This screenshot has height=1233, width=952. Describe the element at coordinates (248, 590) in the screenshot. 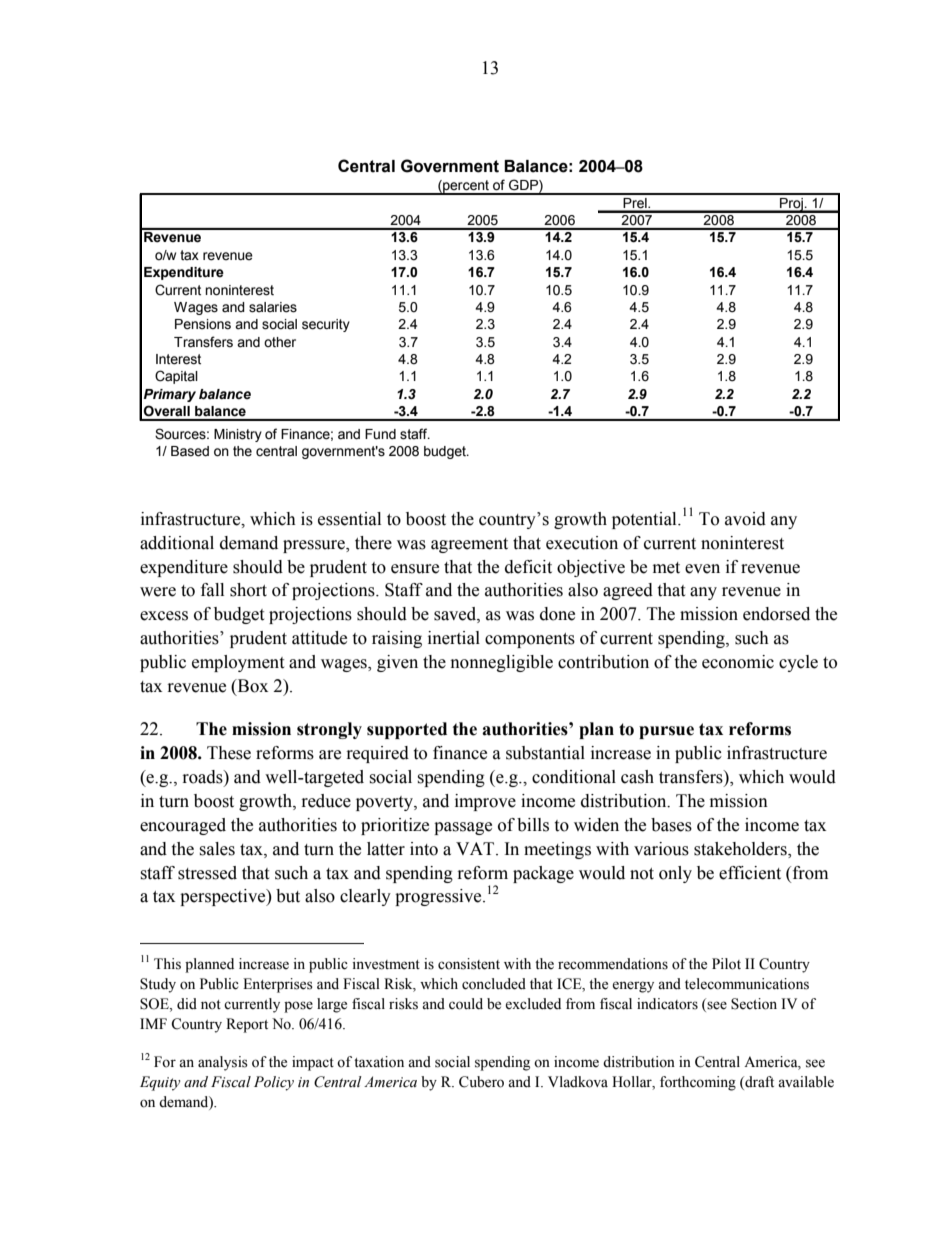

I see `short` at that location.
